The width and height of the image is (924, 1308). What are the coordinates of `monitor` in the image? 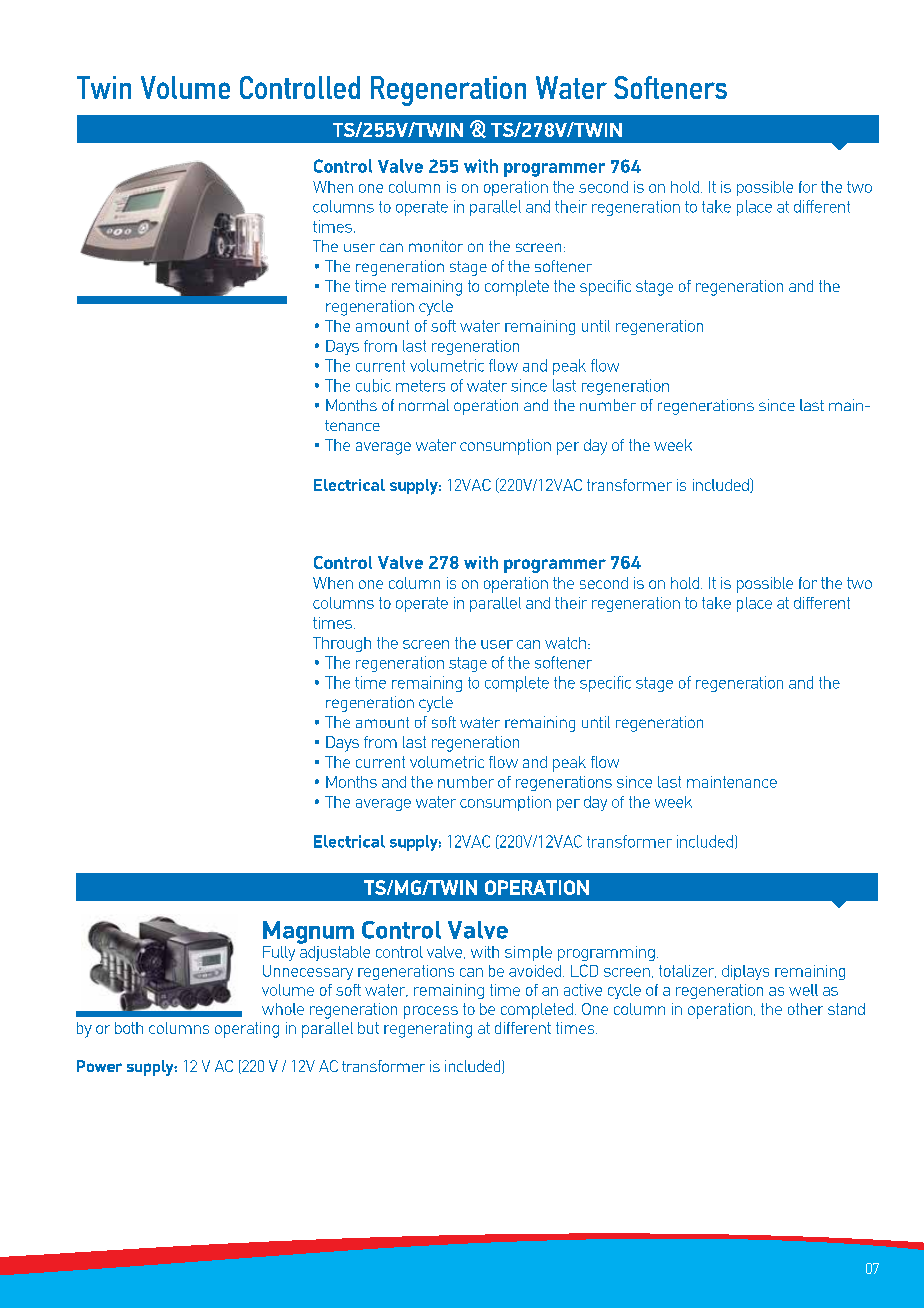 It's located at (436, 246).
